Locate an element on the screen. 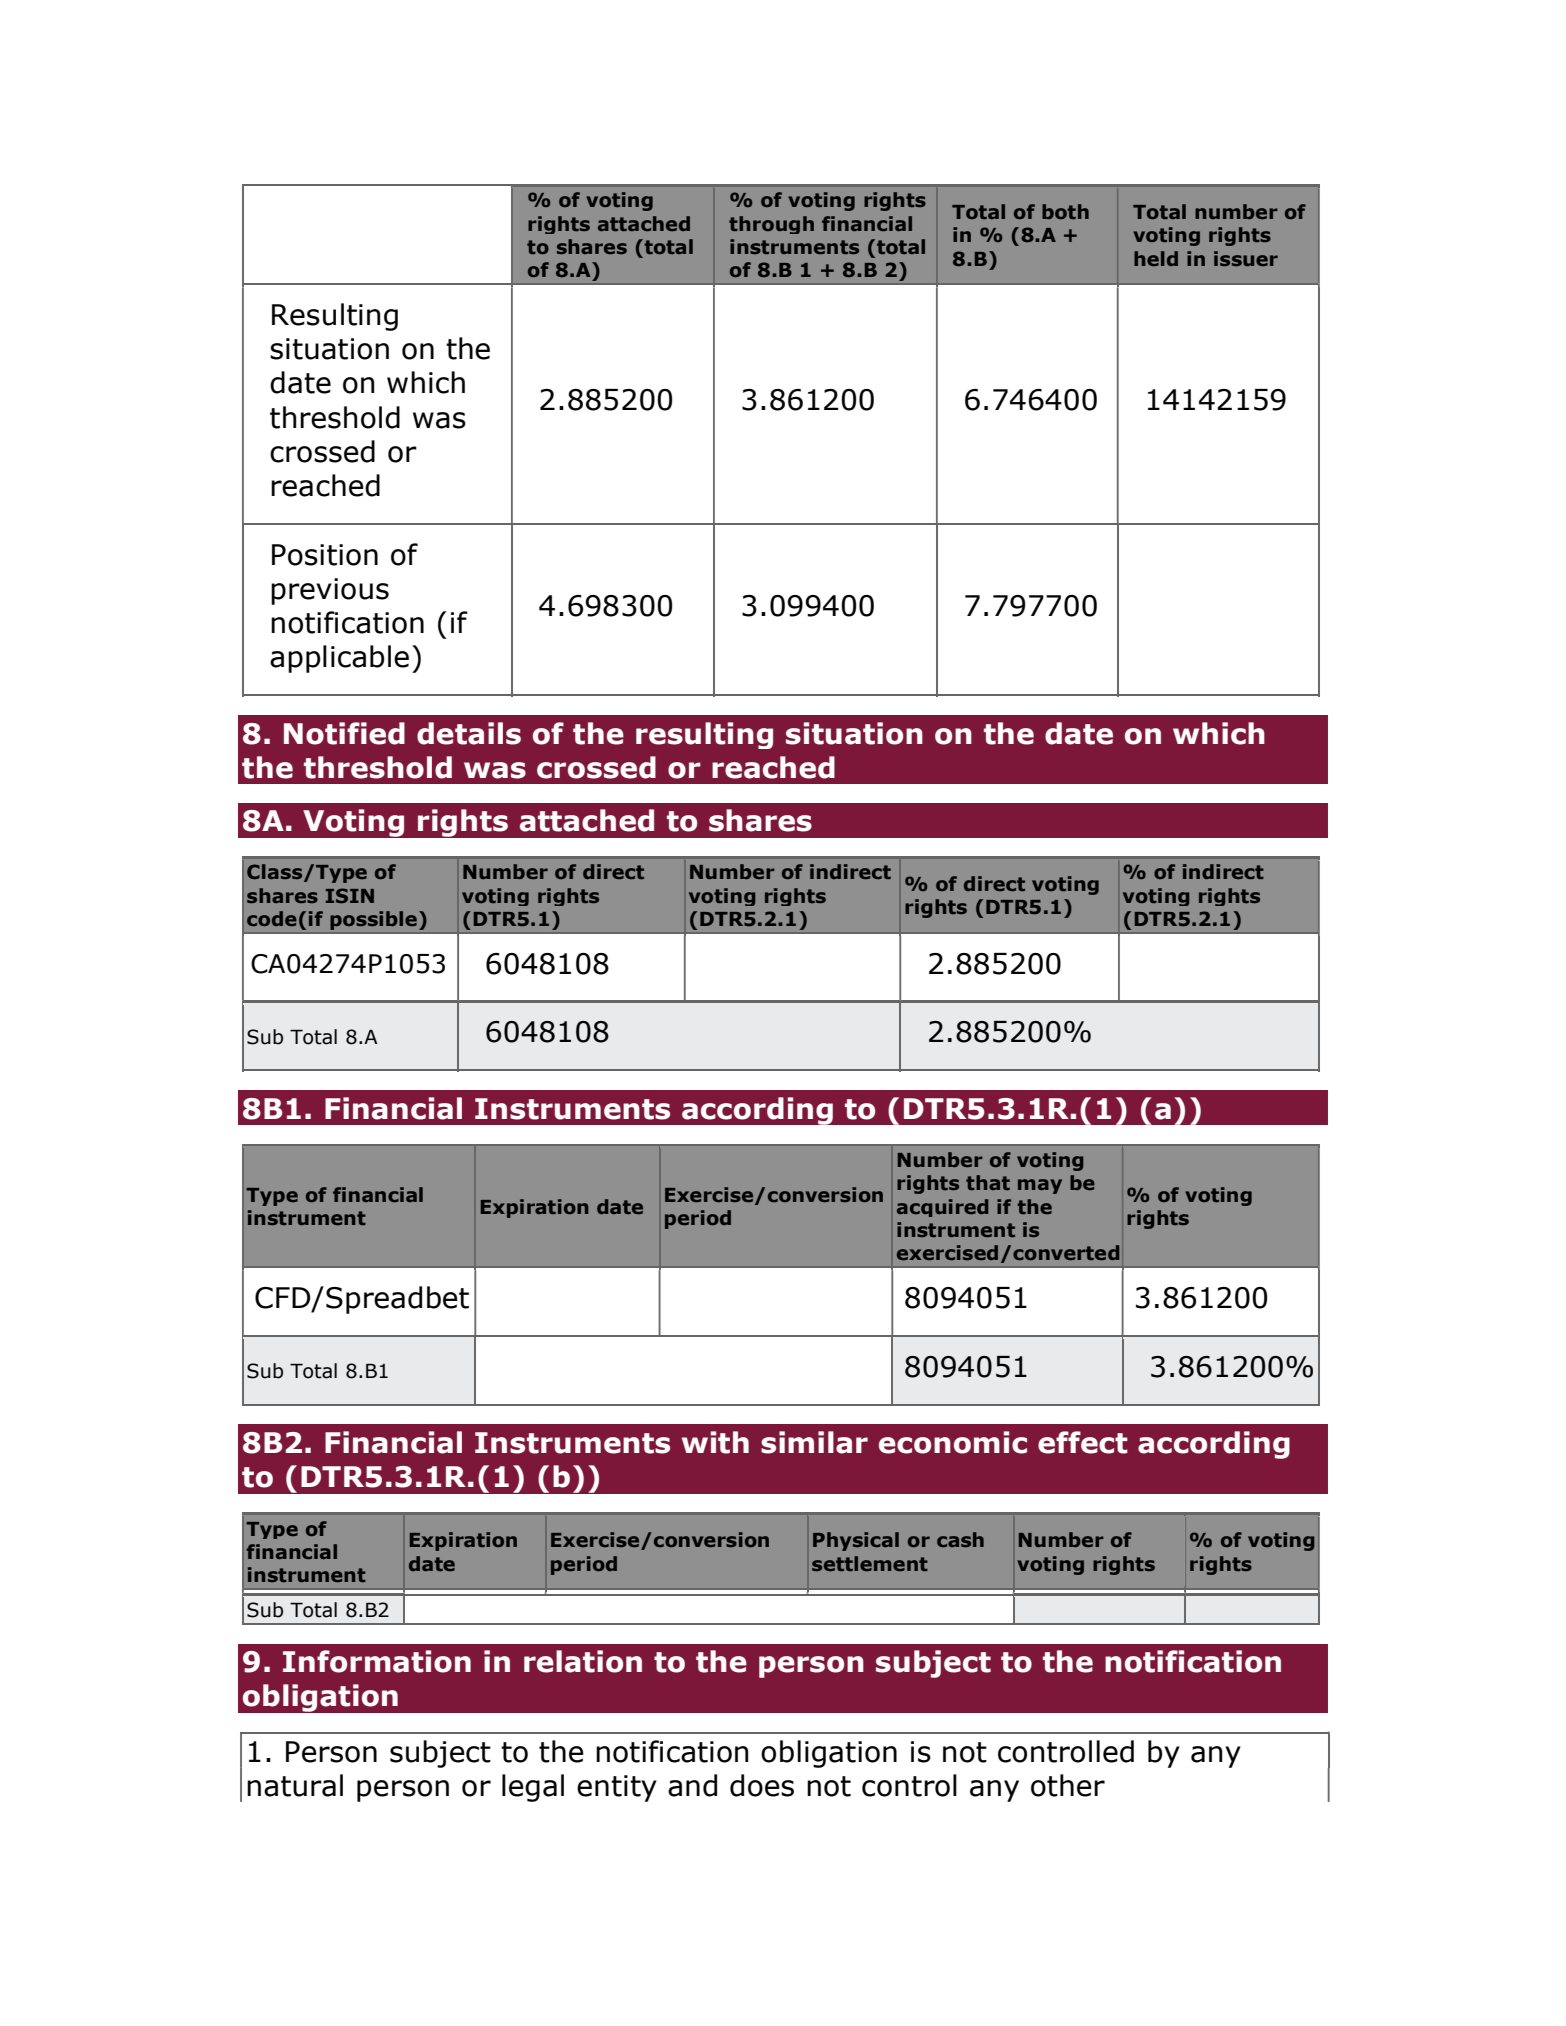 This screenshot has height=2026, width=1566. through is located at coordinates (771, 225).
